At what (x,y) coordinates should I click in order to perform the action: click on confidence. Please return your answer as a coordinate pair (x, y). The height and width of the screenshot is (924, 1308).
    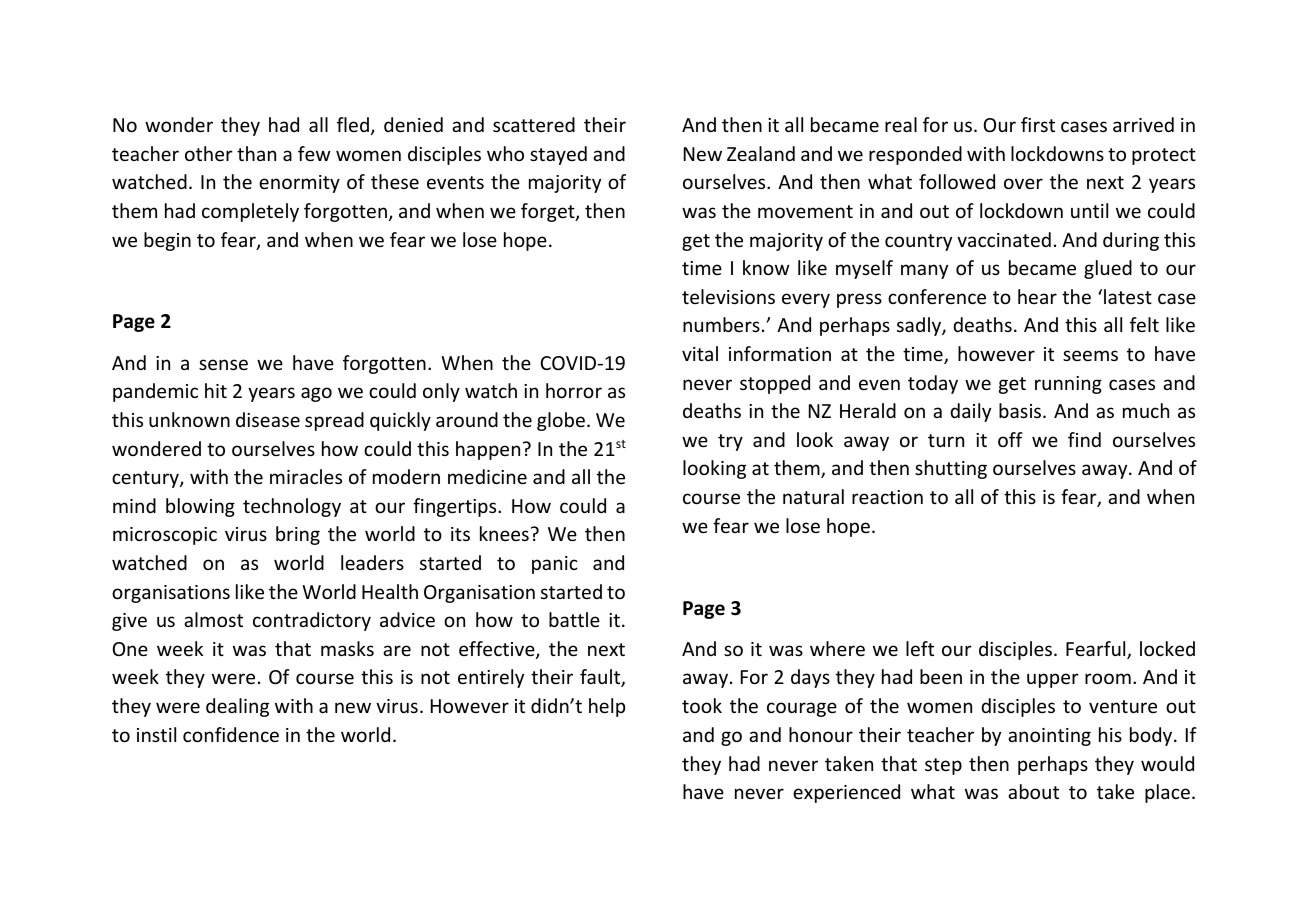
    Looking at the image, I should click on (231, 734).
